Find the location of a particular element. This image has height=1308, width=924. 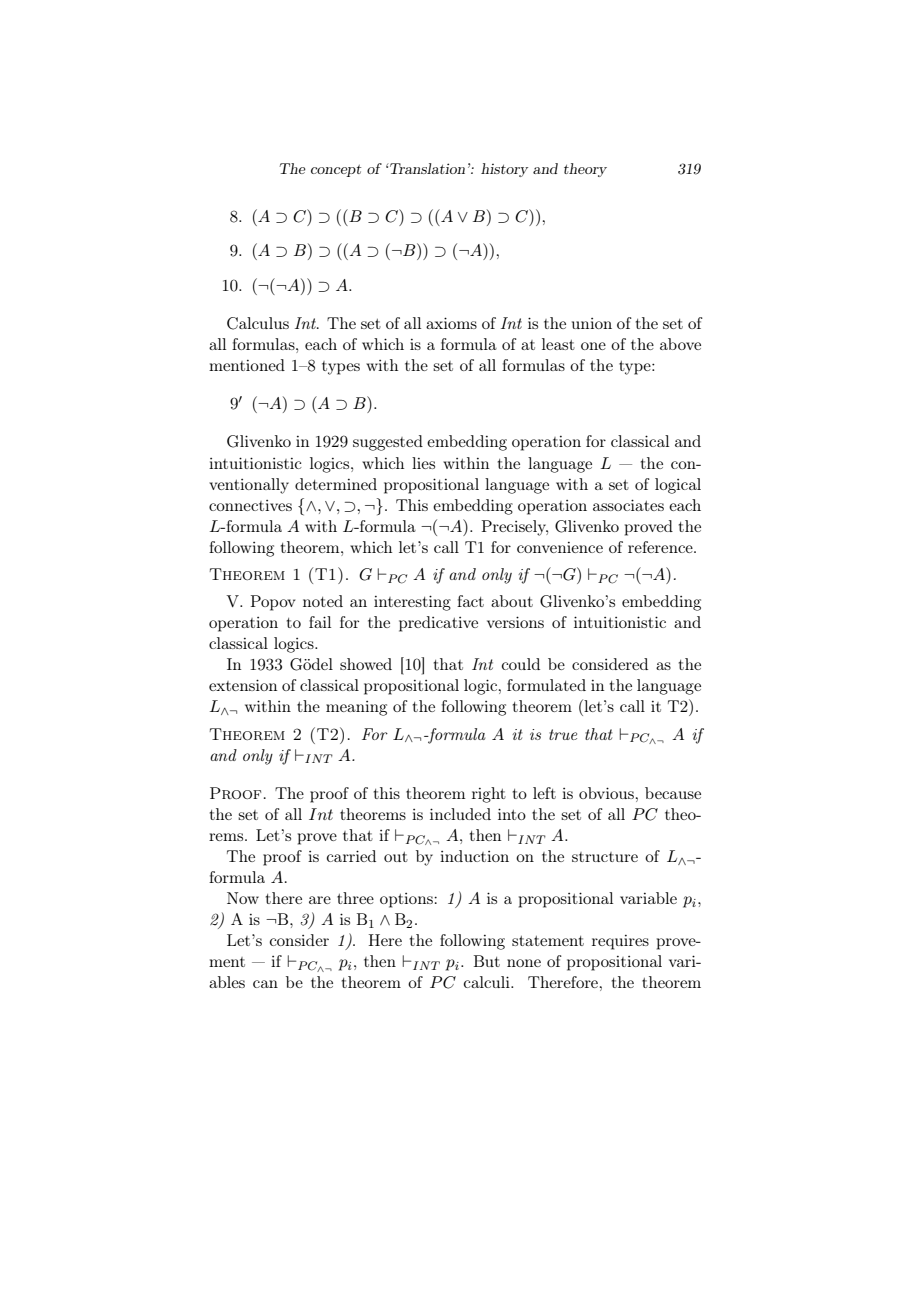

connectives is located at coordinates (250, 505).
